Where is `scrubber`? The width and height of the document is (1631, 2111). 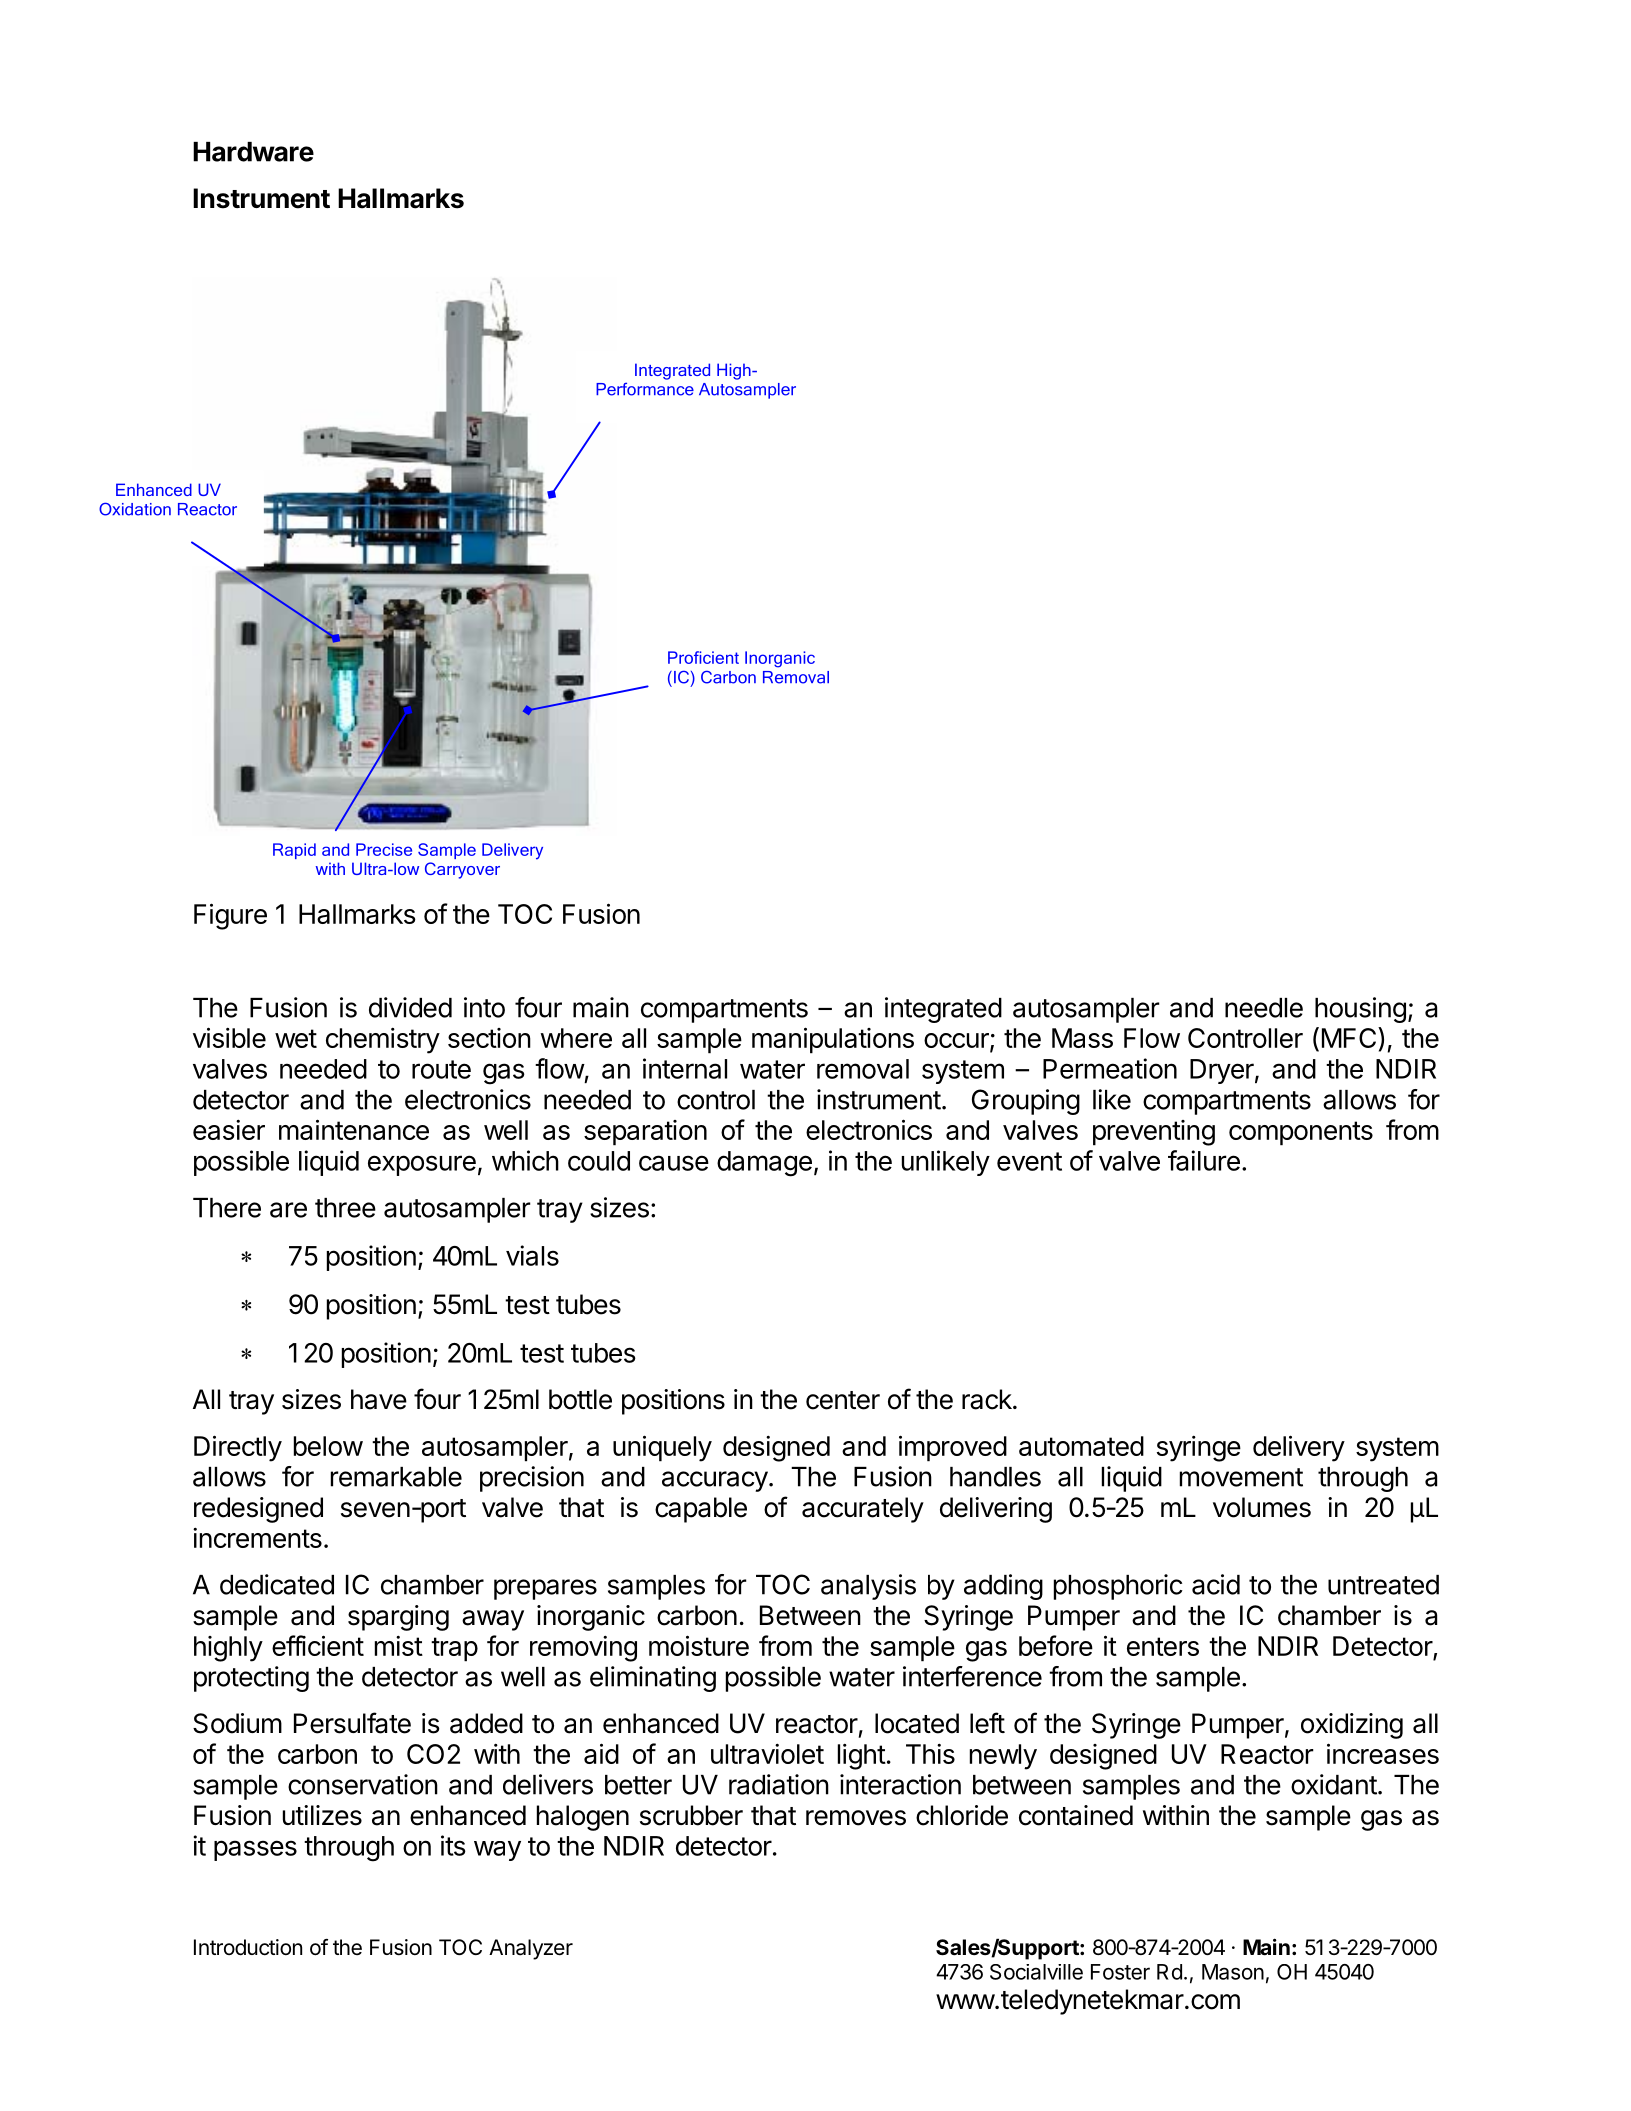 scrubber is located at coordinates (691, 1815).
